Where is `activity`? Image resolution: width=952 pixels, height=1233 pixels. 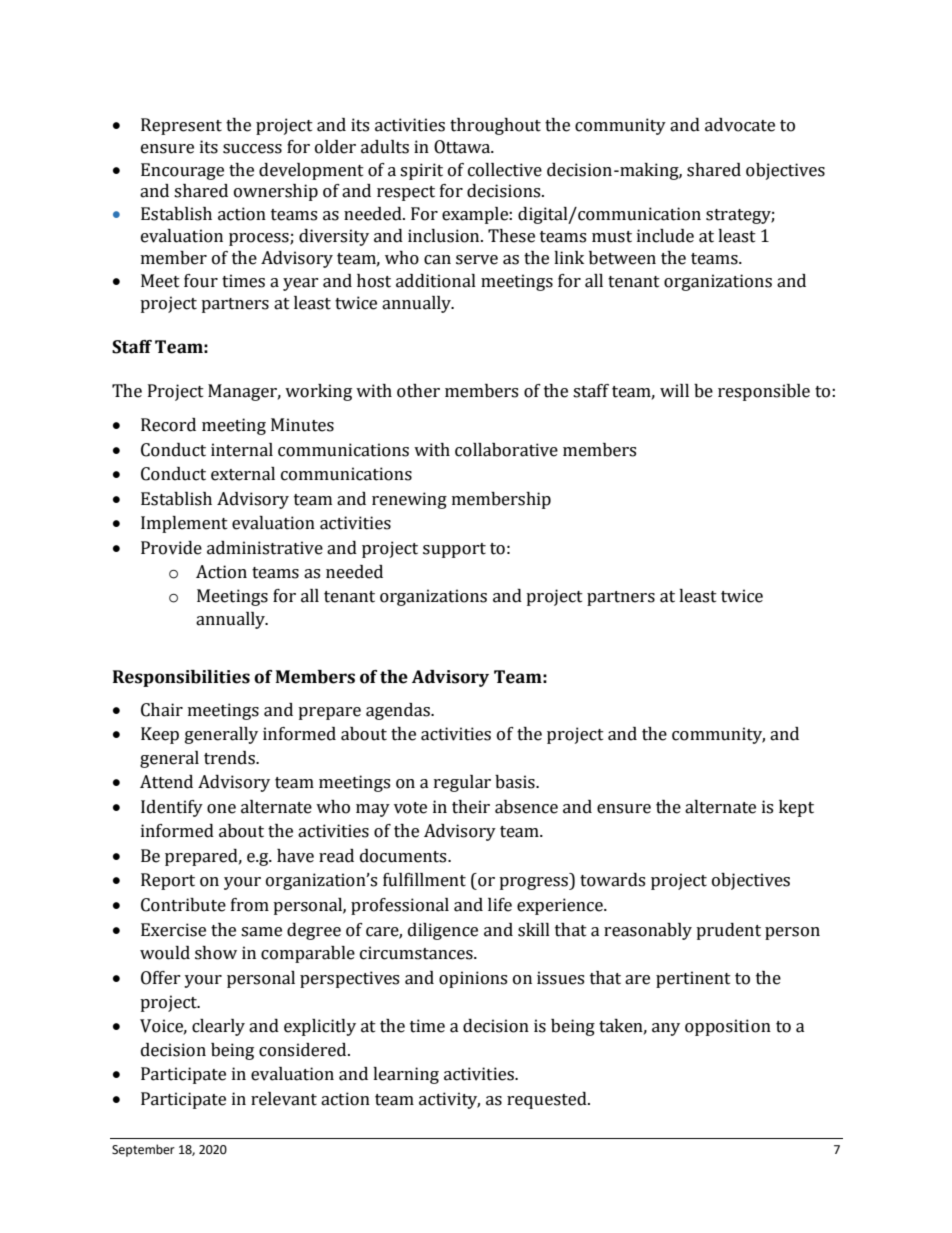
activity is located at coordinates (449, 1100).
